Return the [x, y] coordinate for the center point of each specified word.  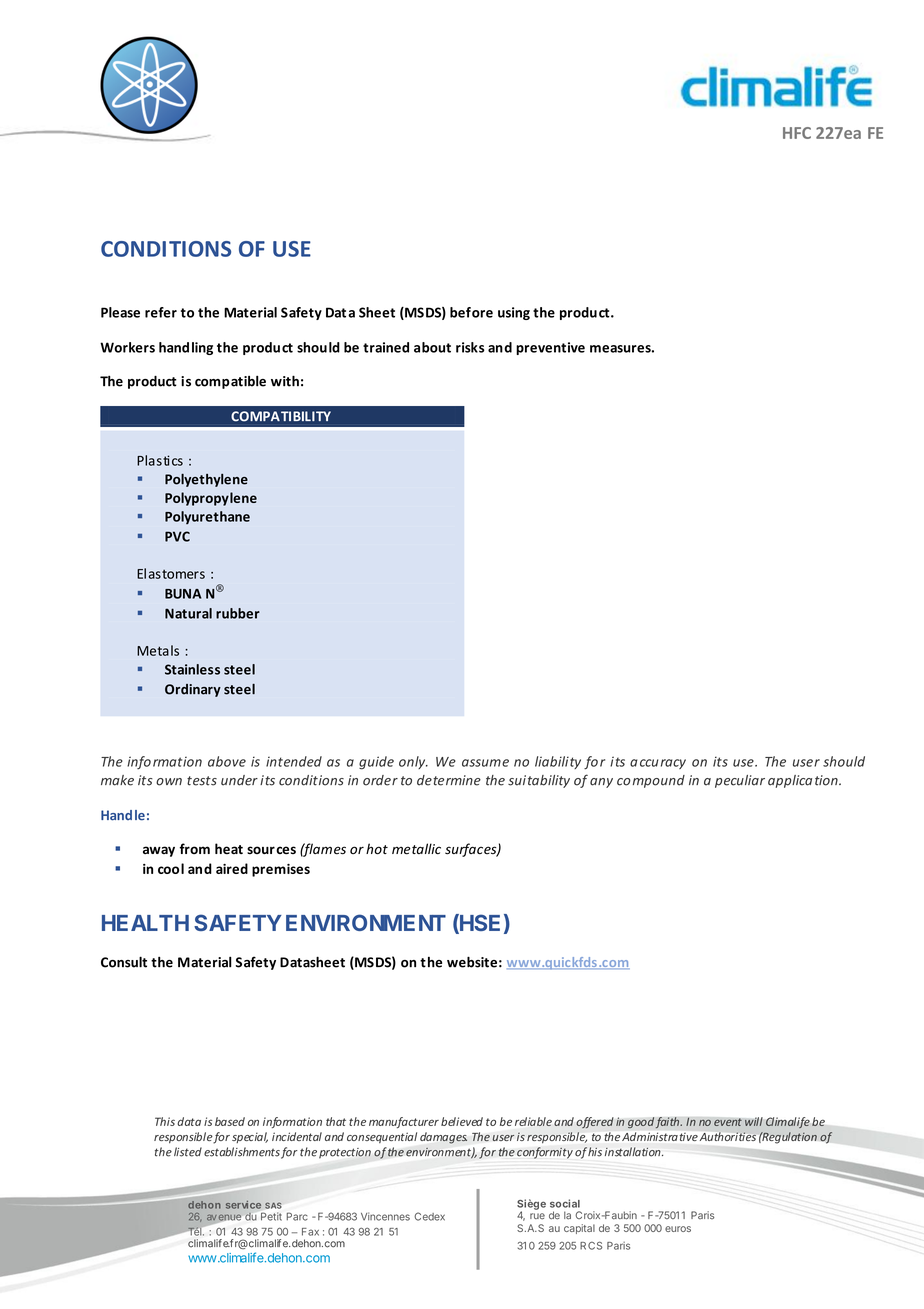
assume [485, 763]
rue [537, 1216]
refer [161, 312]
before [471, 312]
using [514, 313]
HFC [797, 133]
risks [470, 347]
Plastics [160, 460]
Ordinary [193, 690]
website [472, 962]
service [243, 1205]
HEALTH [145, 923]
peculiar [740, 781]
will [754, 1121]
